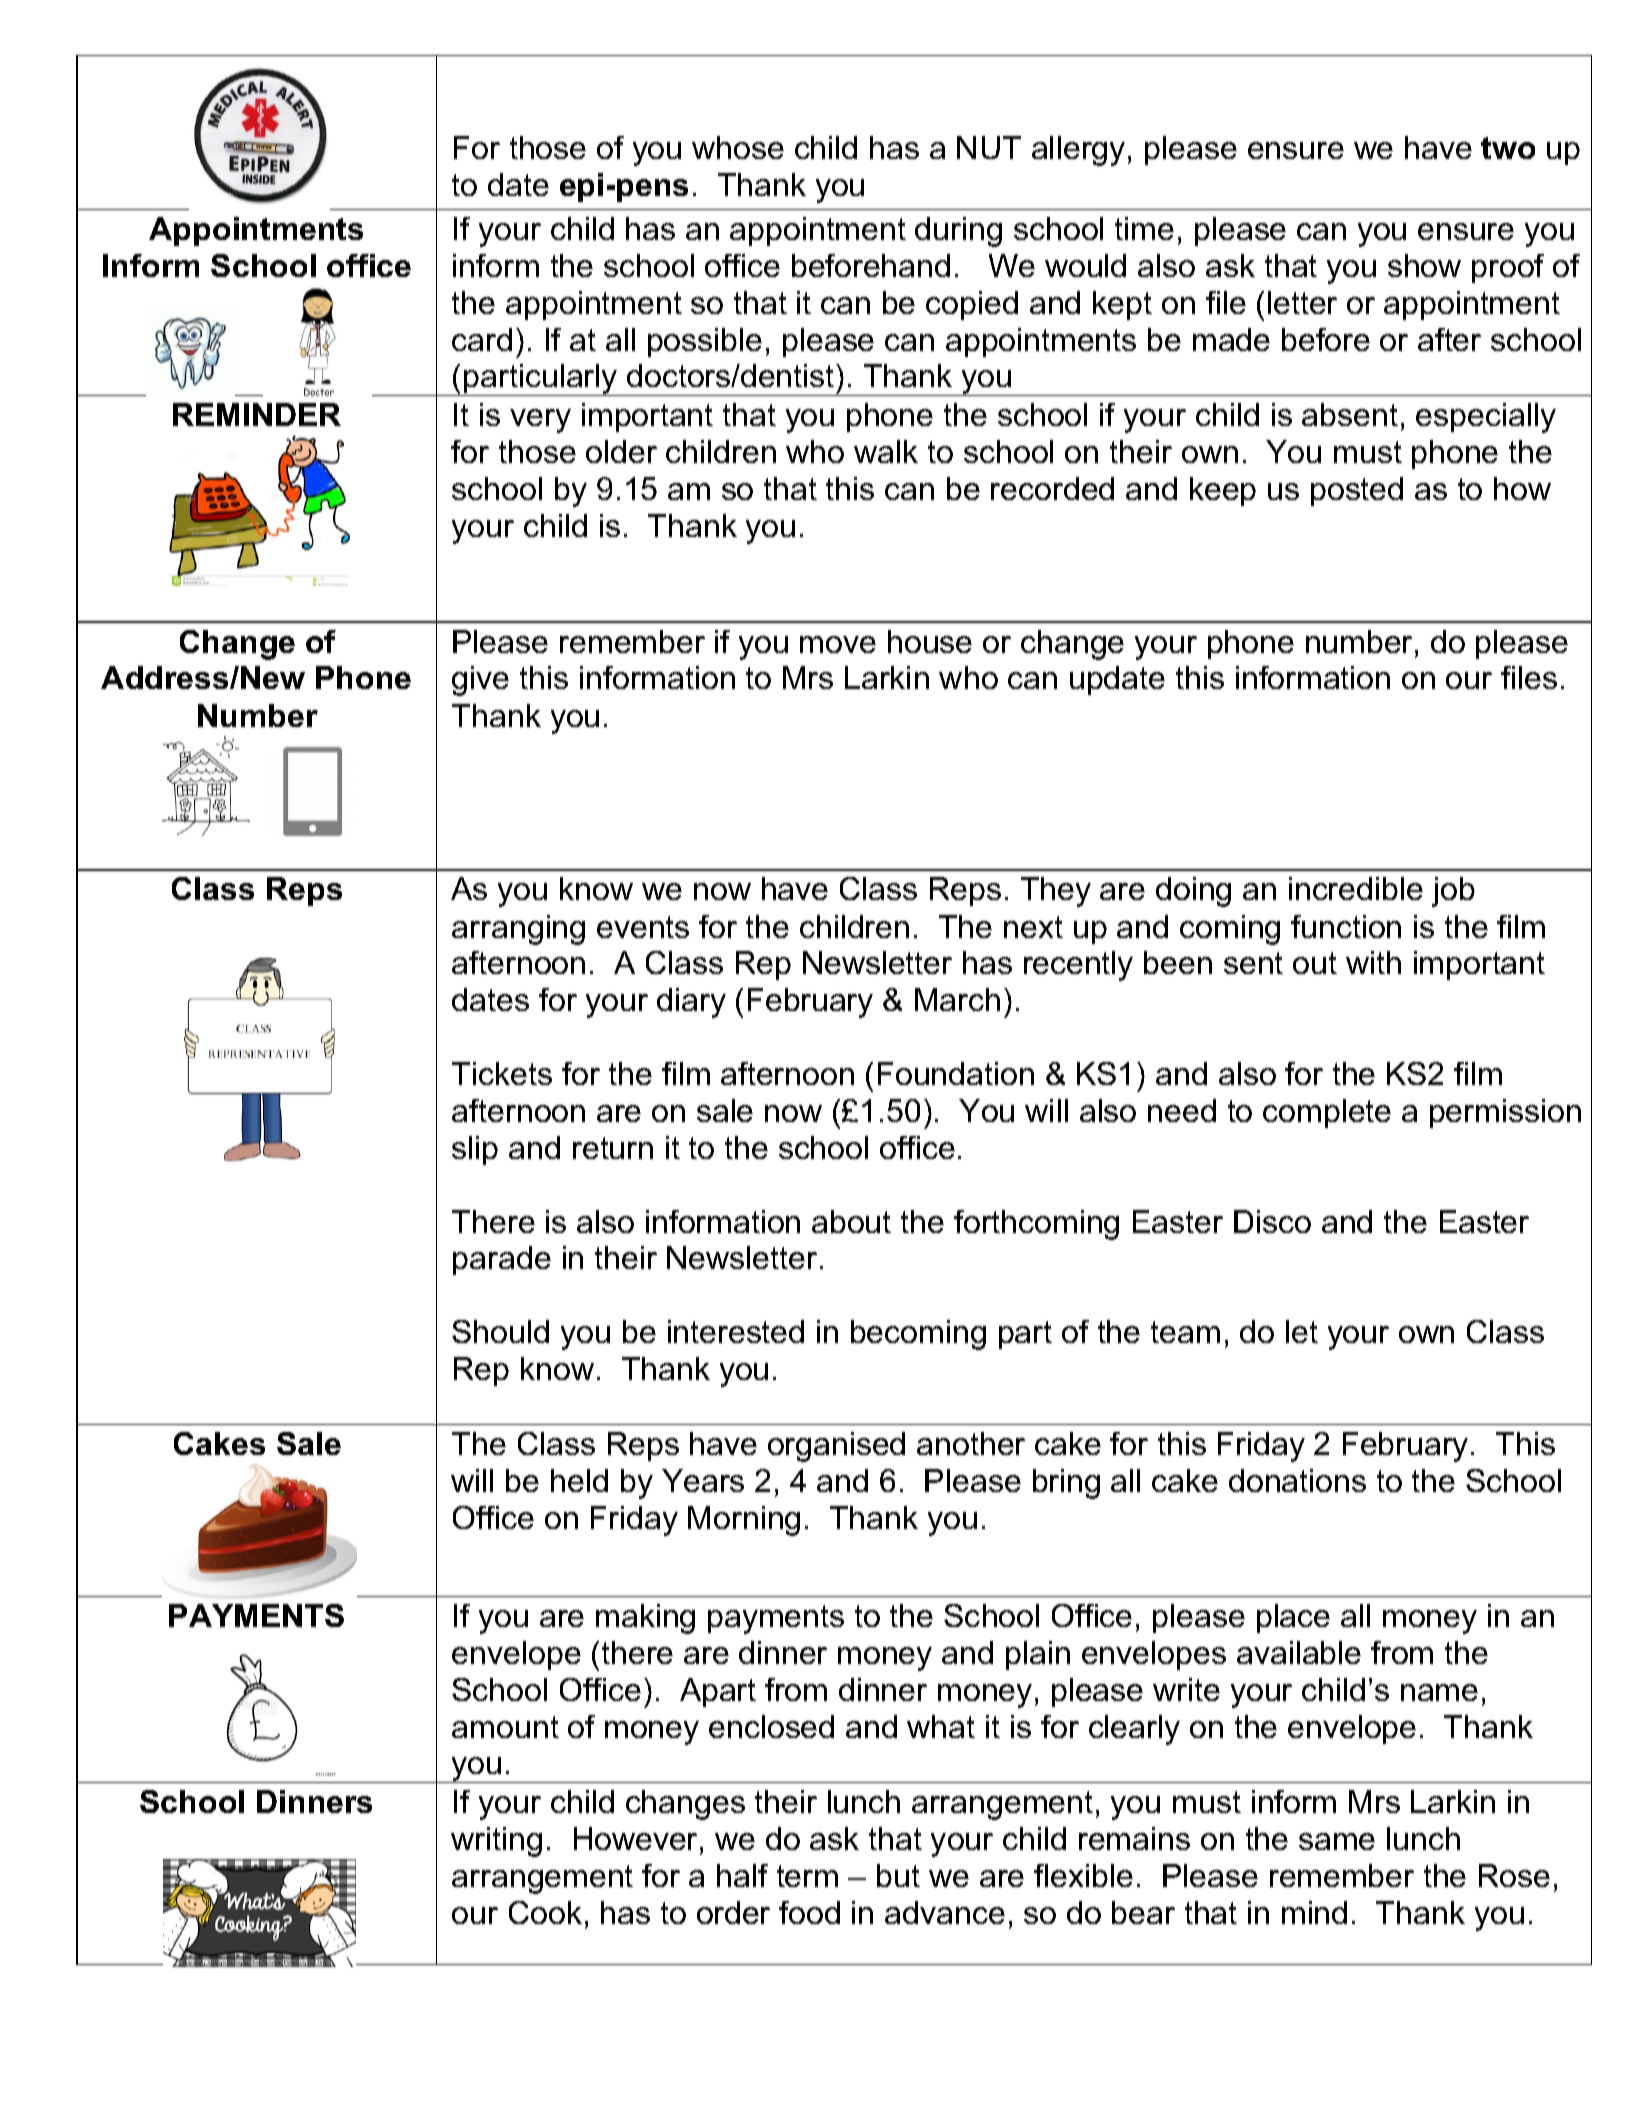 Image resolution: width=1635 pixels, height=2116 pixels. I want to click on March, so click(957, 999).
